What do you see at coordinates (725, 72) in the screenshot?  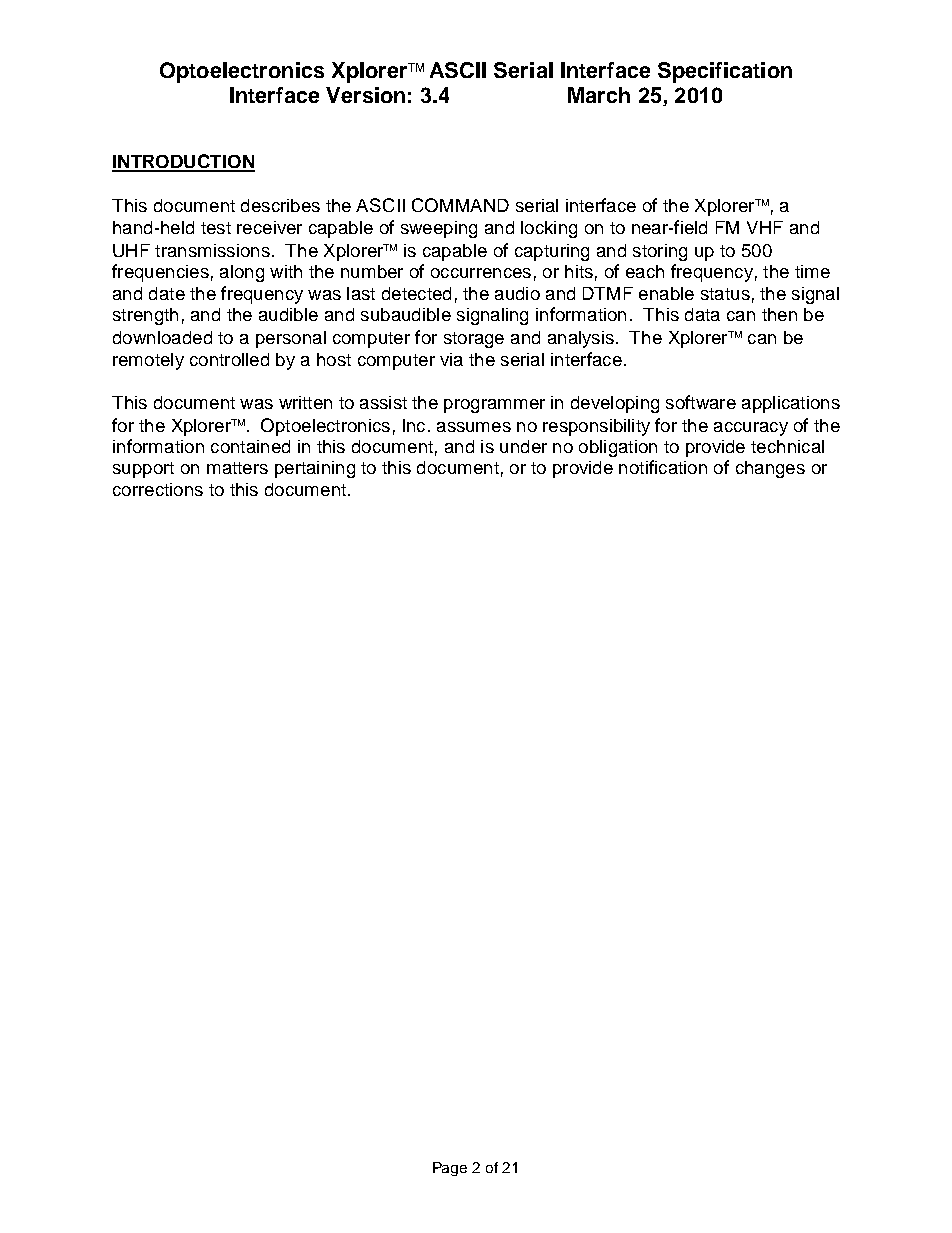 I see `Specification` at bounding box center [725, 72].
